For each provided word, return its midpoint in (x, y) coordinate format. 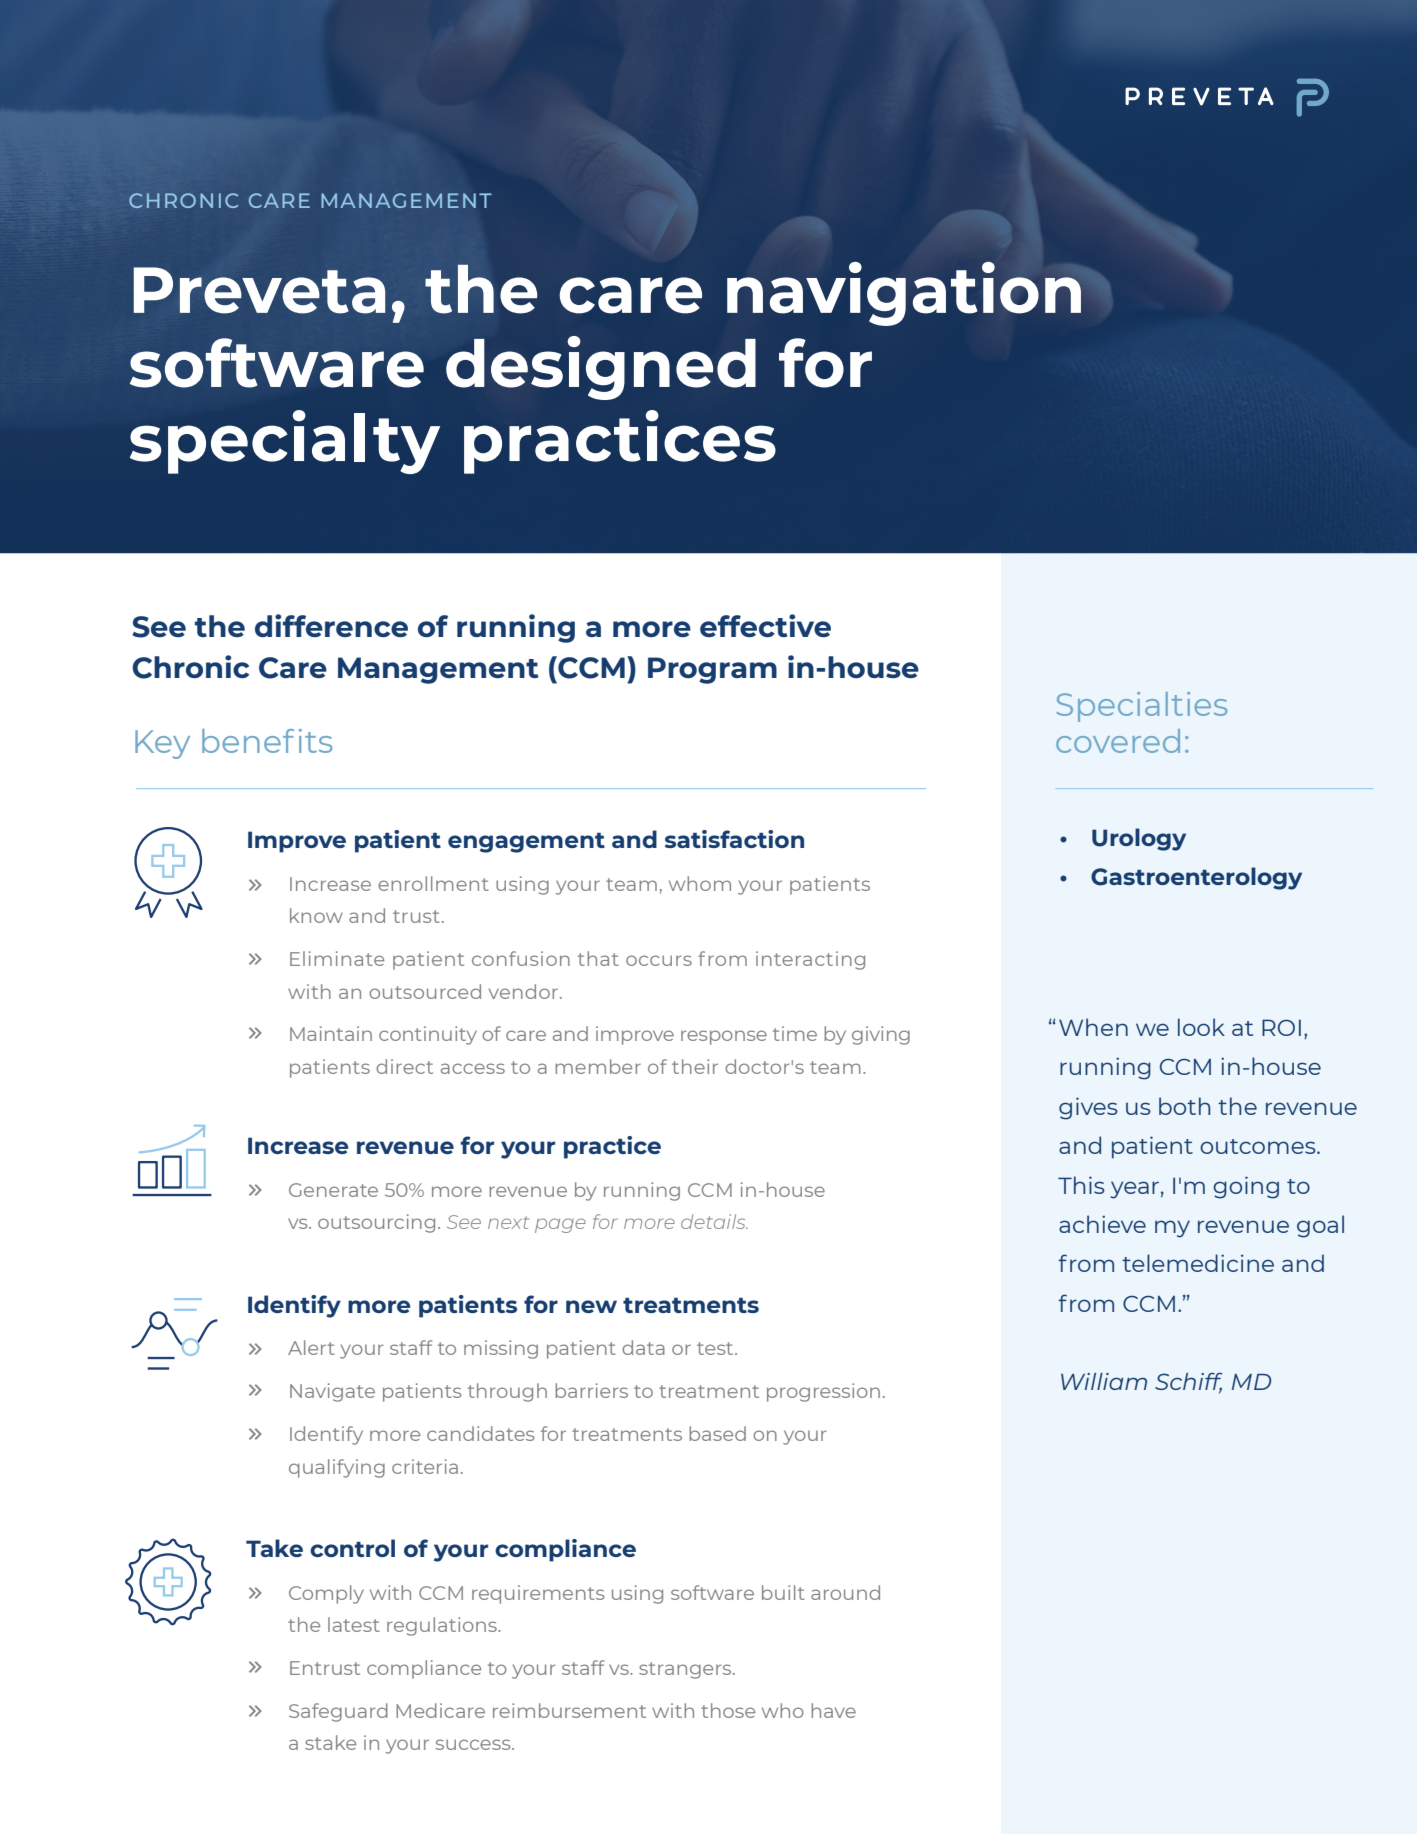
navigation (904, 294)
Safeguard (338, 1712)
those (728, 1710)
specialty (285, 442)
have (833, 1710)
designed (601, 368)
